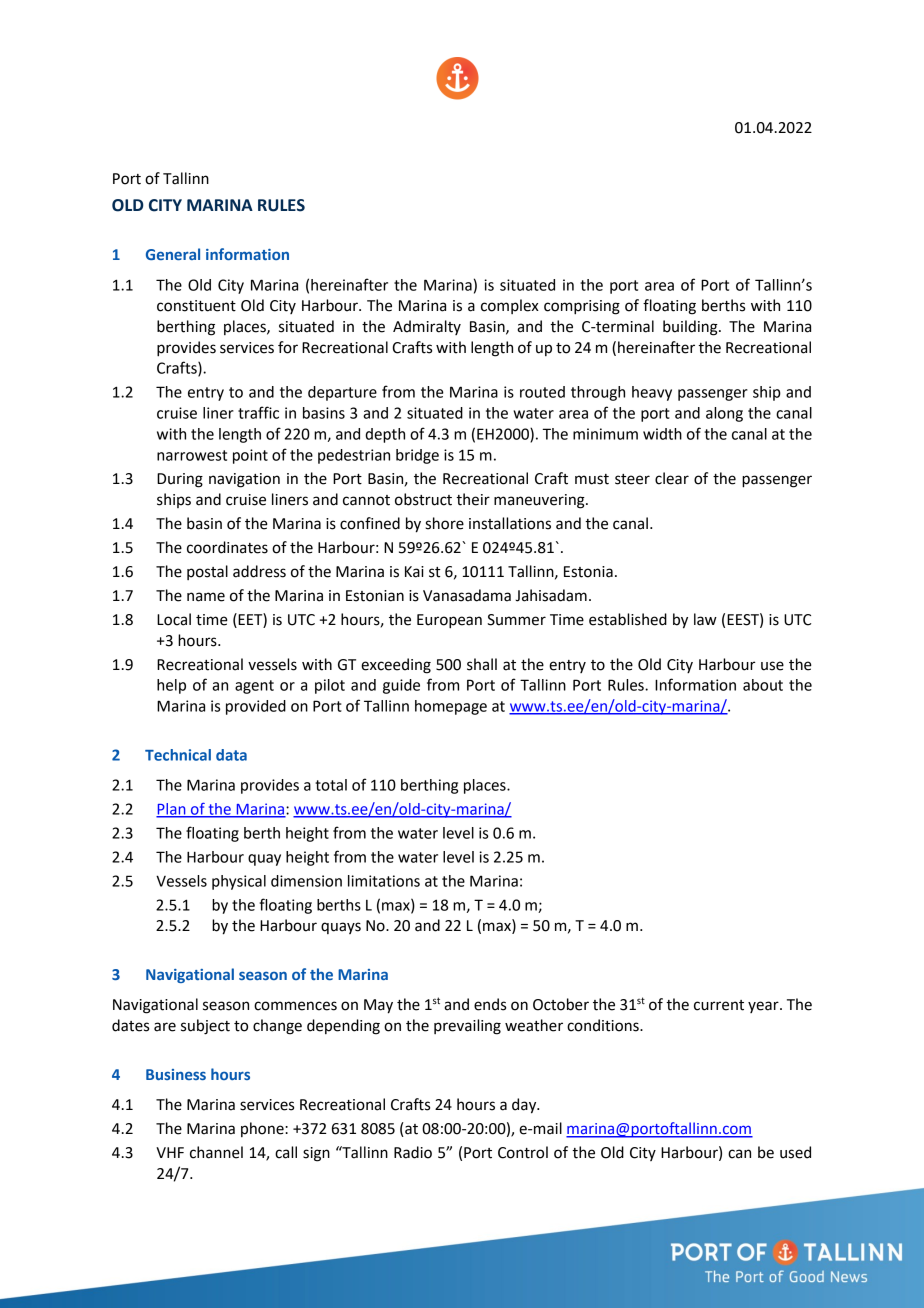  Describe the element at coordinates (417, 456) in the image. I see `bridge` at that location.
